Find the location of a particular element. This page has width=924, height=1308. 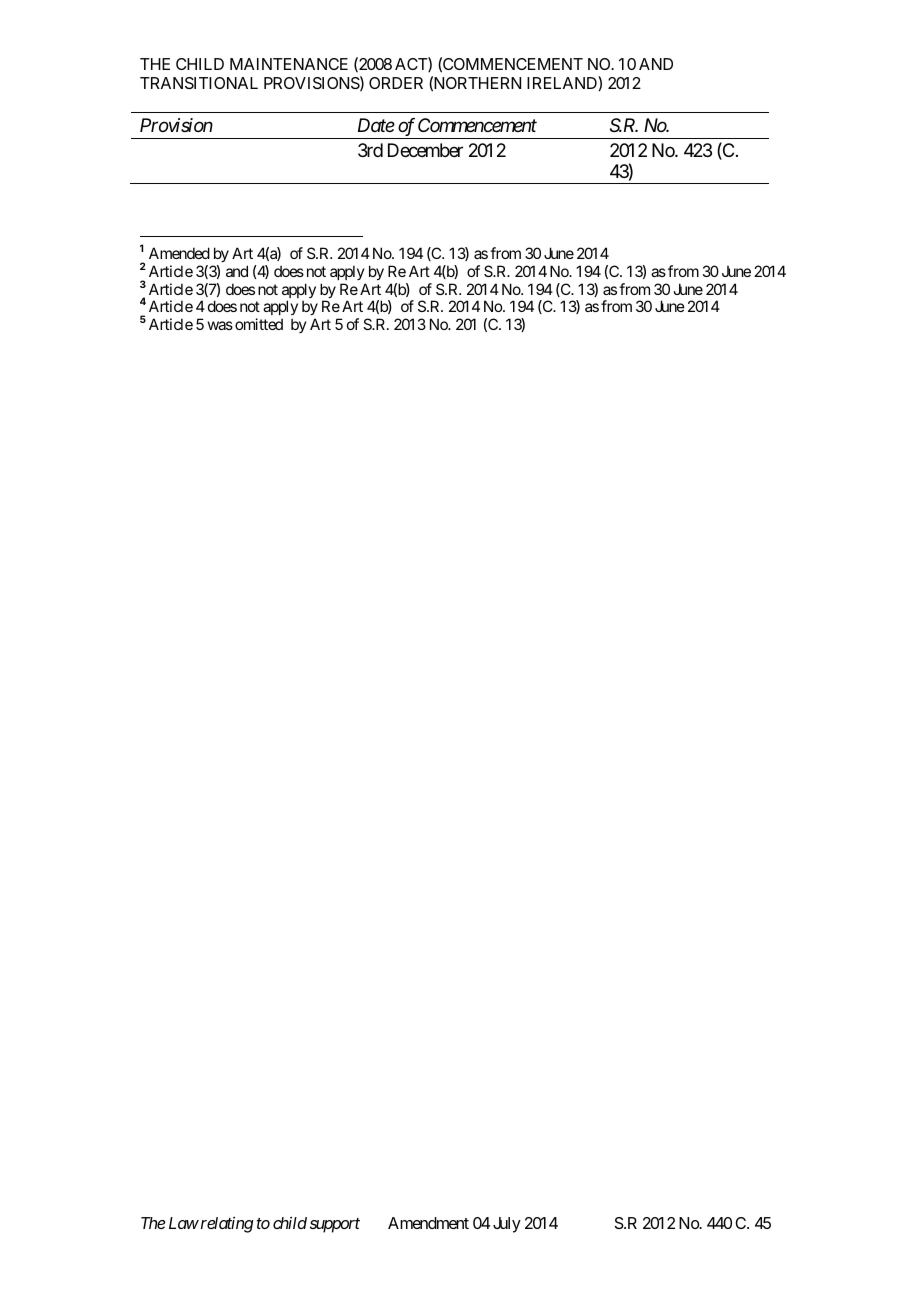

support is located at coordinates (335, 1225).
